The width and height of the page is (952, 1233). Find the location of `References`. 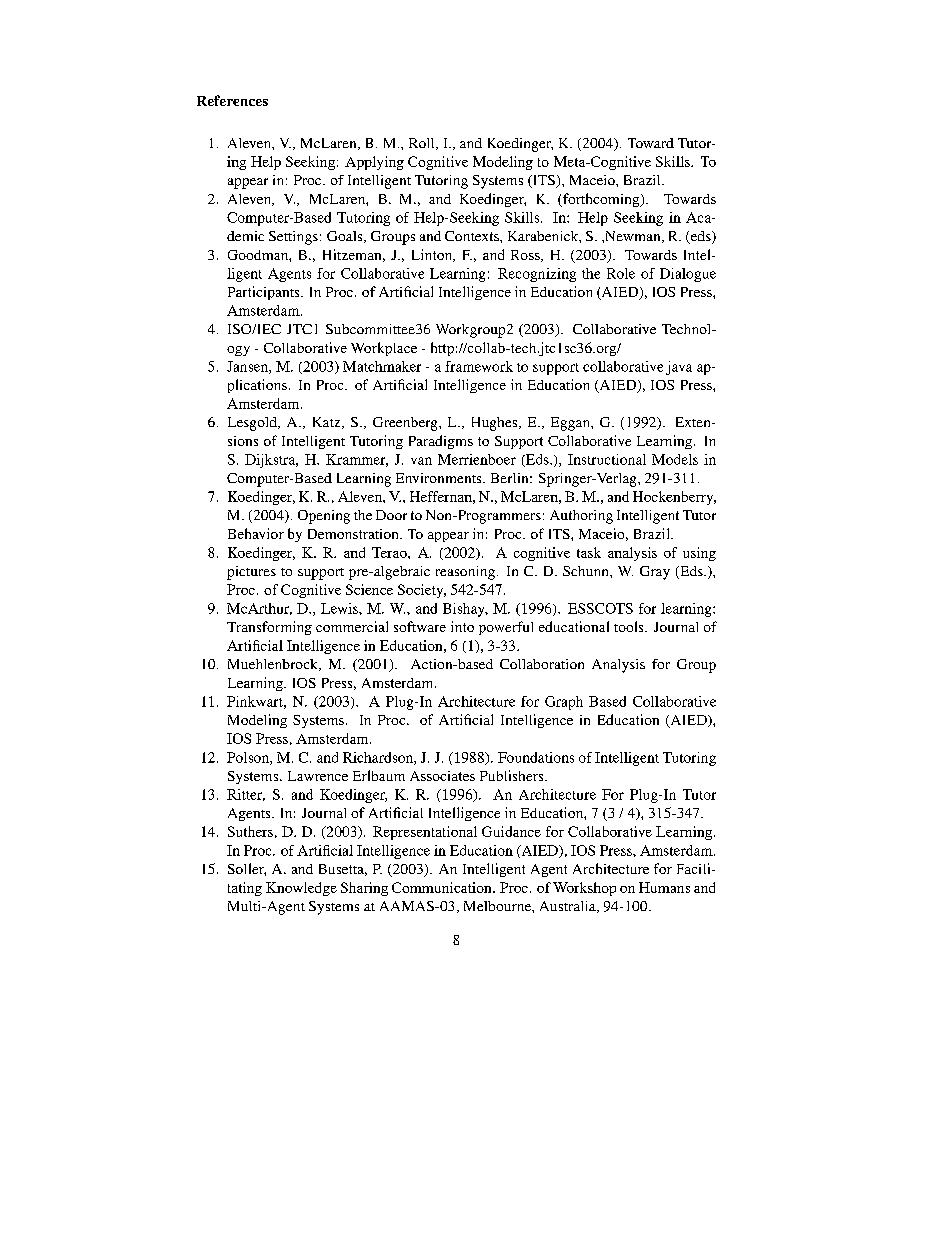

References is located at coordinates (232, 100).
